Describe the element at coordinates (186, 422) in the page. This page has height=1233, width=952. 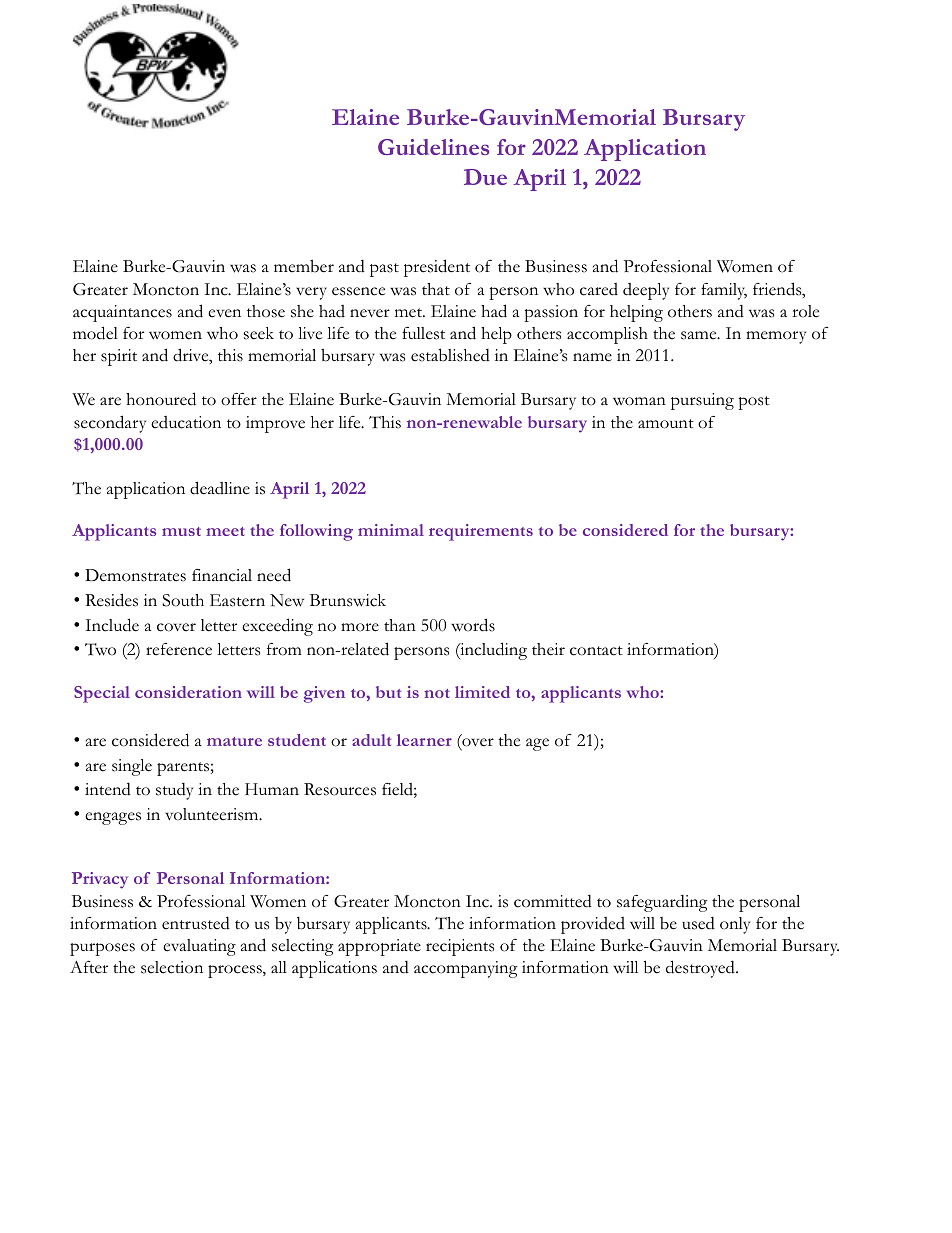
I see `education` at that location.
